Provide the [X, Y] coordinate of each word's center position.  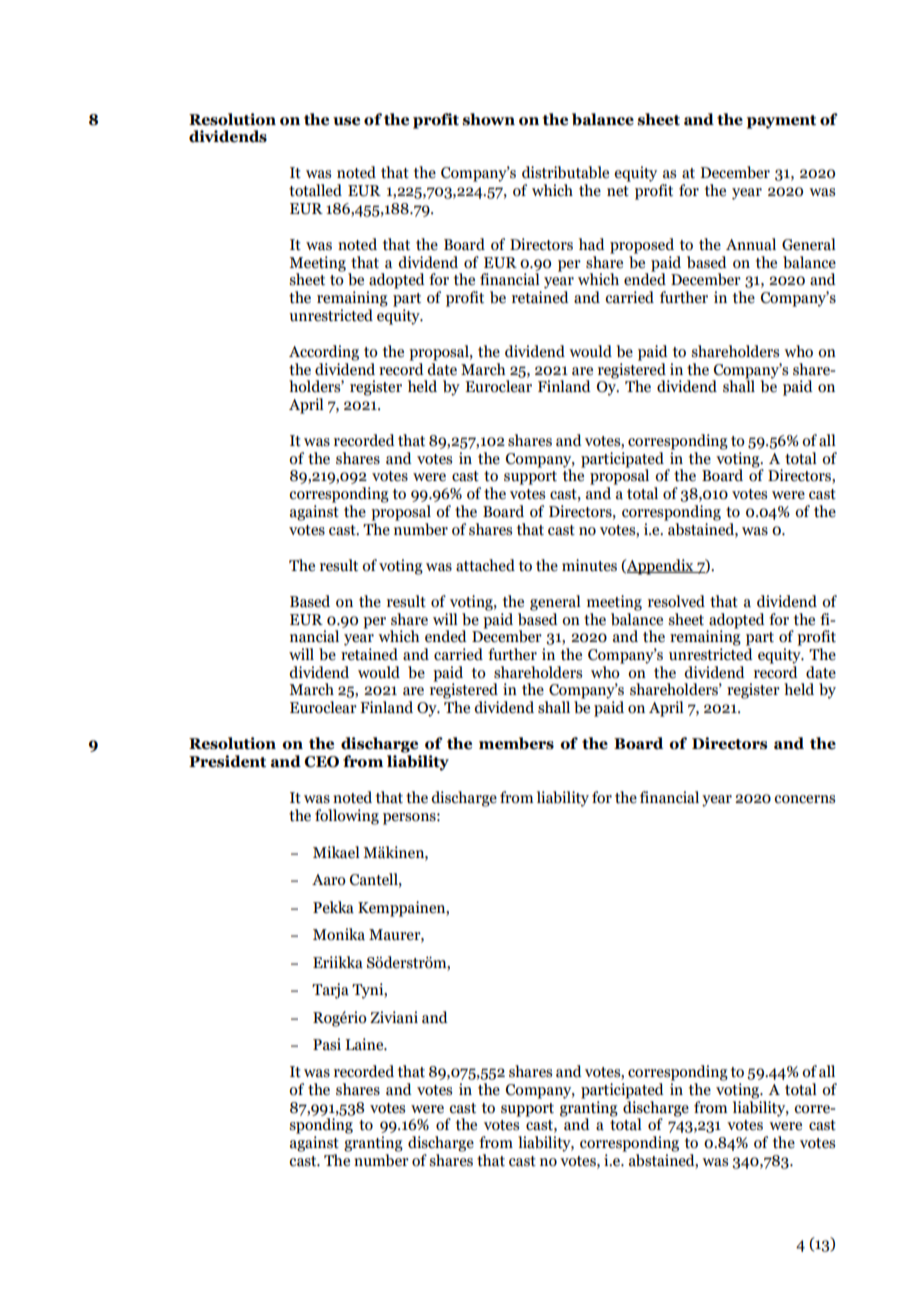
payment [781, 122]
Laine [365, 1044]
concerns [804, 799]
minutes [589, 565]
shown [488, 119]
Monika [339, 934]
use [346, 121]
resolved [676, 601]
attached [485, 565]
